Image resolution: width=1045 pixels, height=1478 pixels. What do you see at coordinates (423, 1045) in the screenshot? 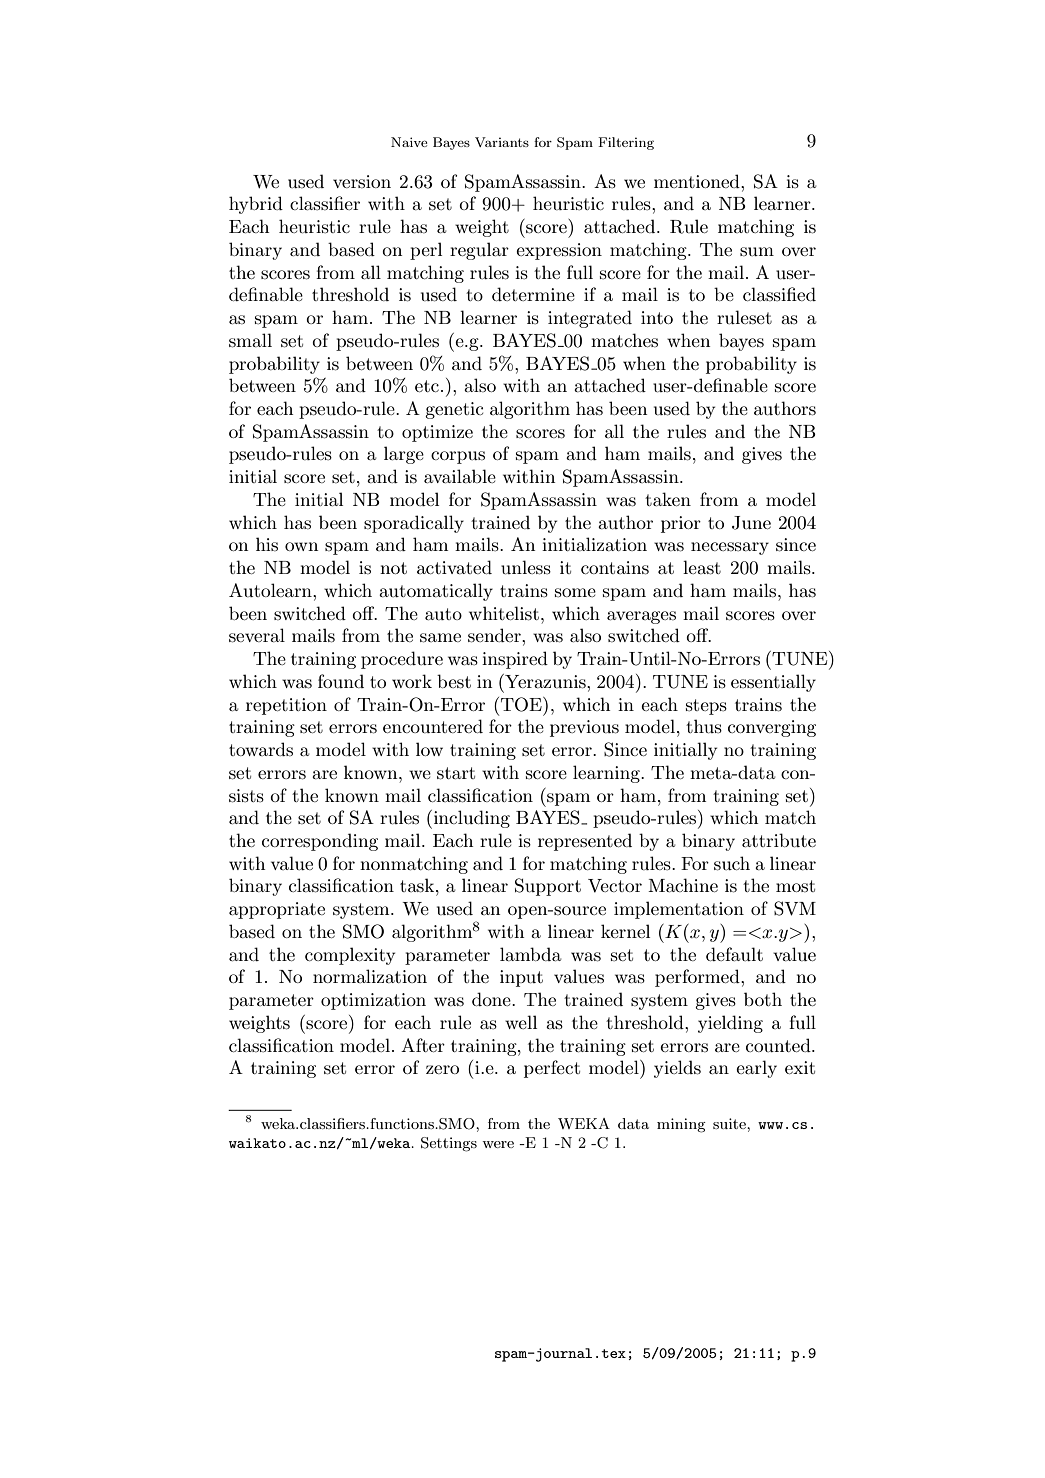
I see `After` at bounding box center [423, 1045].
